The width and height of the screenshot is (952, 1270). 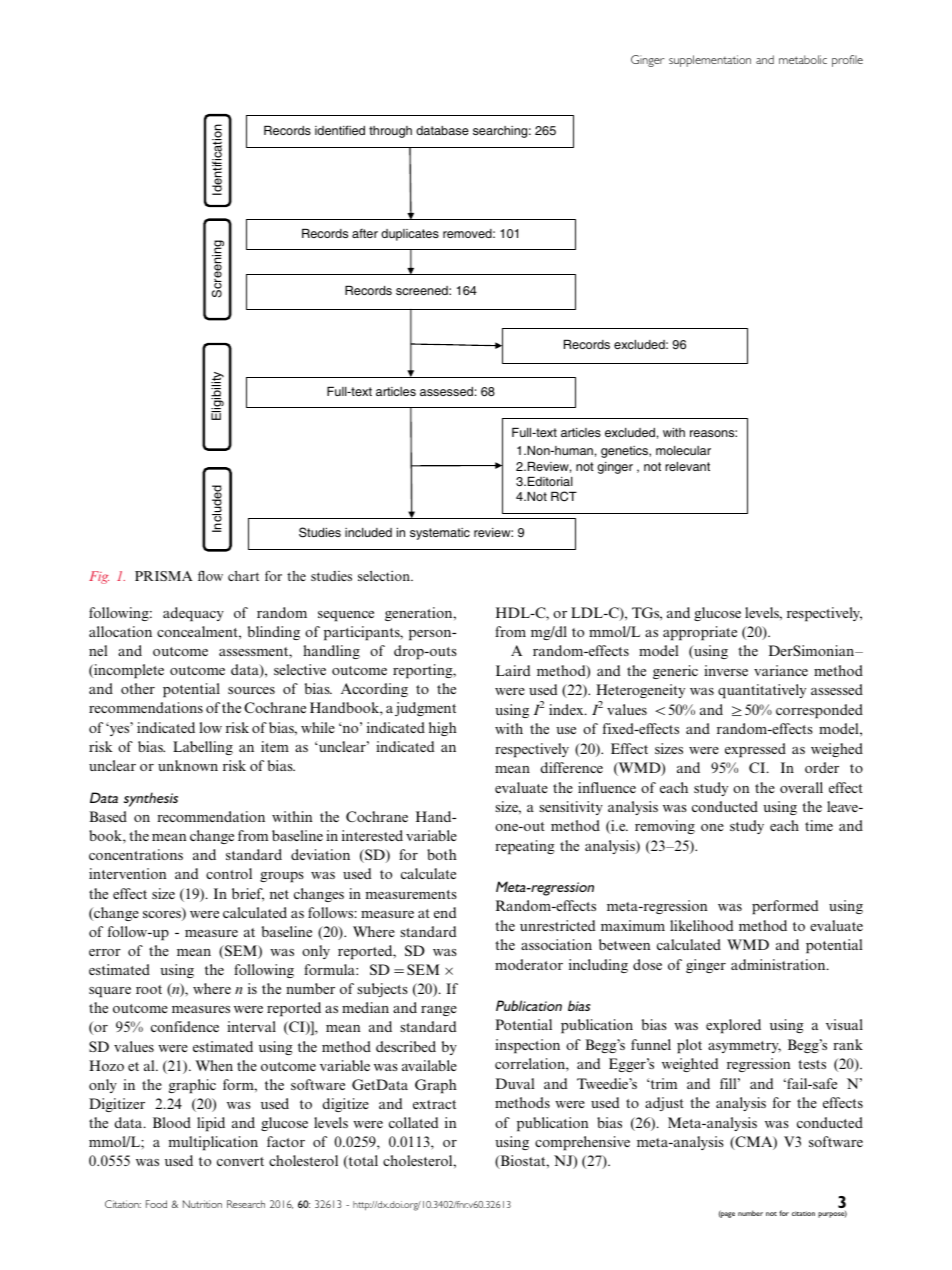 What do you see at coordinates (203, 748) in the screenshot?
I see `Labelling` at bounding box center [203, 748].
